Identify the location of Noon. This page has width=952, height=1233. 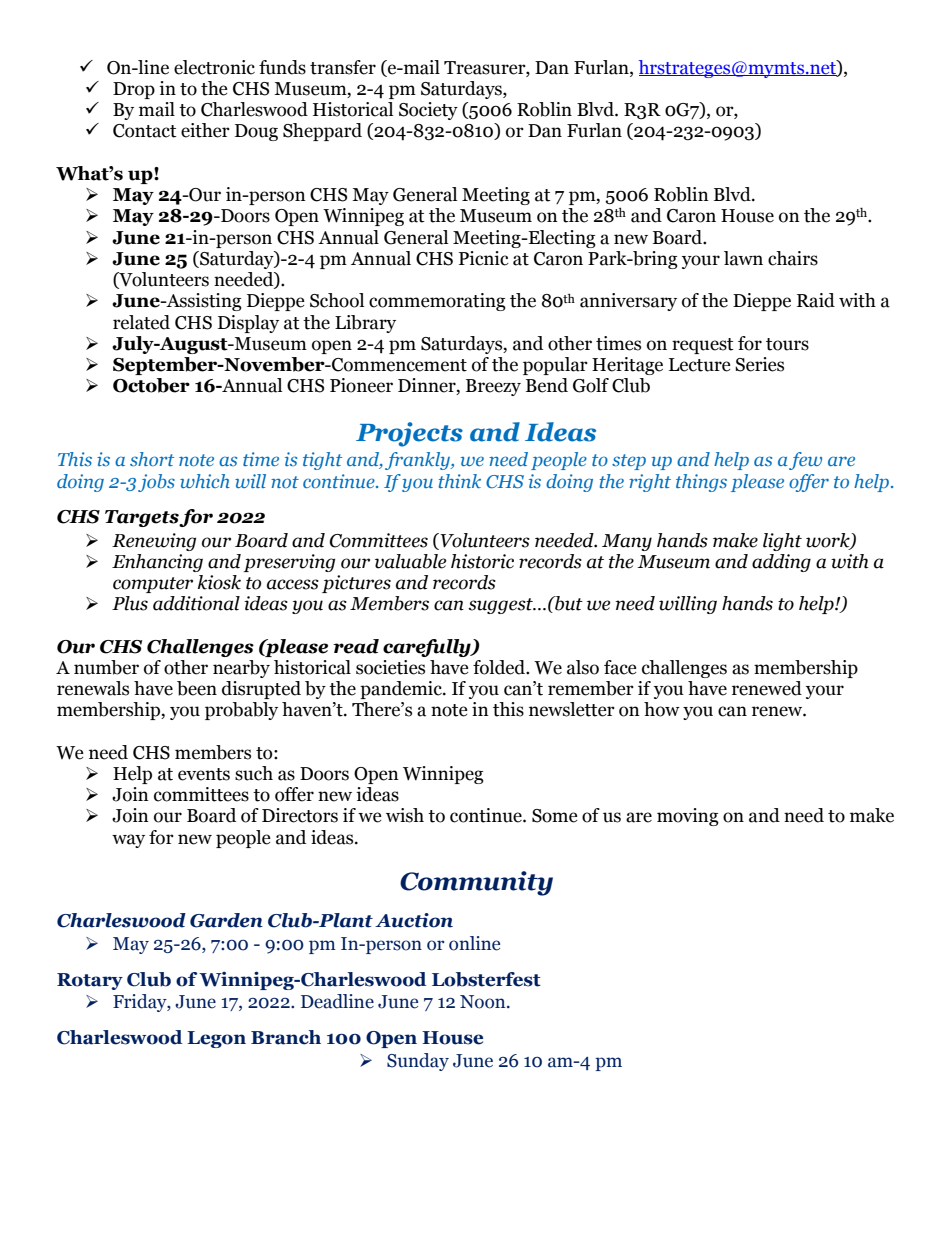
(484, 1002).
